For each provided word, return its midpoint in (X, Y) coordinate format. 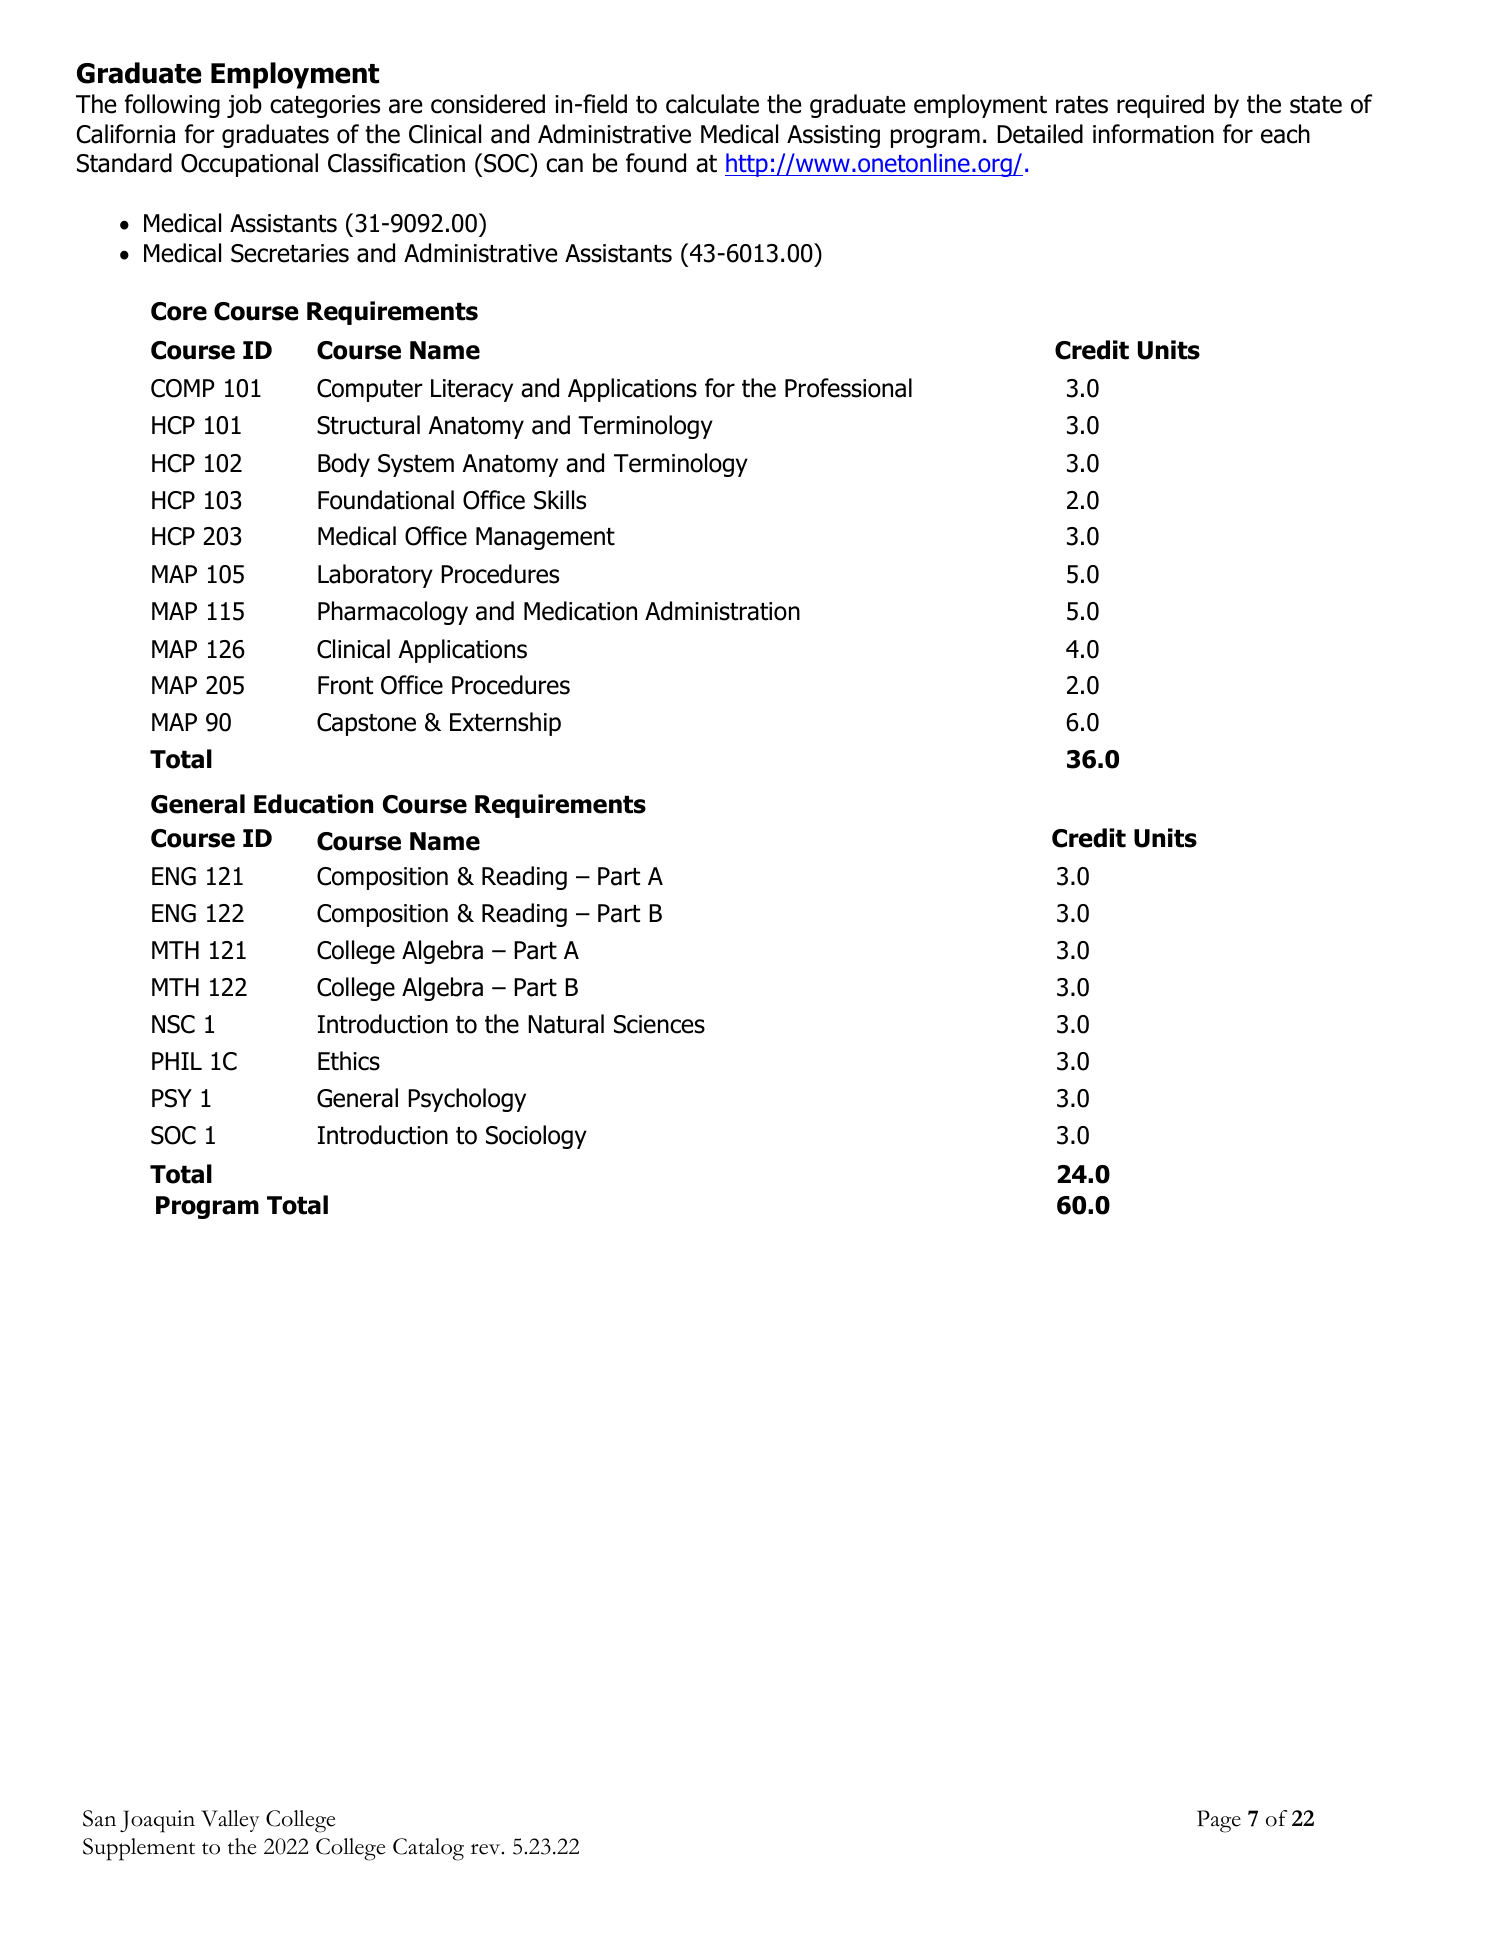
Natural (566, 1024)
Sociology (536, 1137)
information (1153, 134)
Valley (230, 1821)
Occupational (249, 165)
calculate (712, 104)
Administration (722, 611)
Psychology (467, 1100)
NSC (173, 1024)
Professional (848, 388)
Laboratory (375, 576)
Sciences (659, 1024)
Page (1219, 1821)
